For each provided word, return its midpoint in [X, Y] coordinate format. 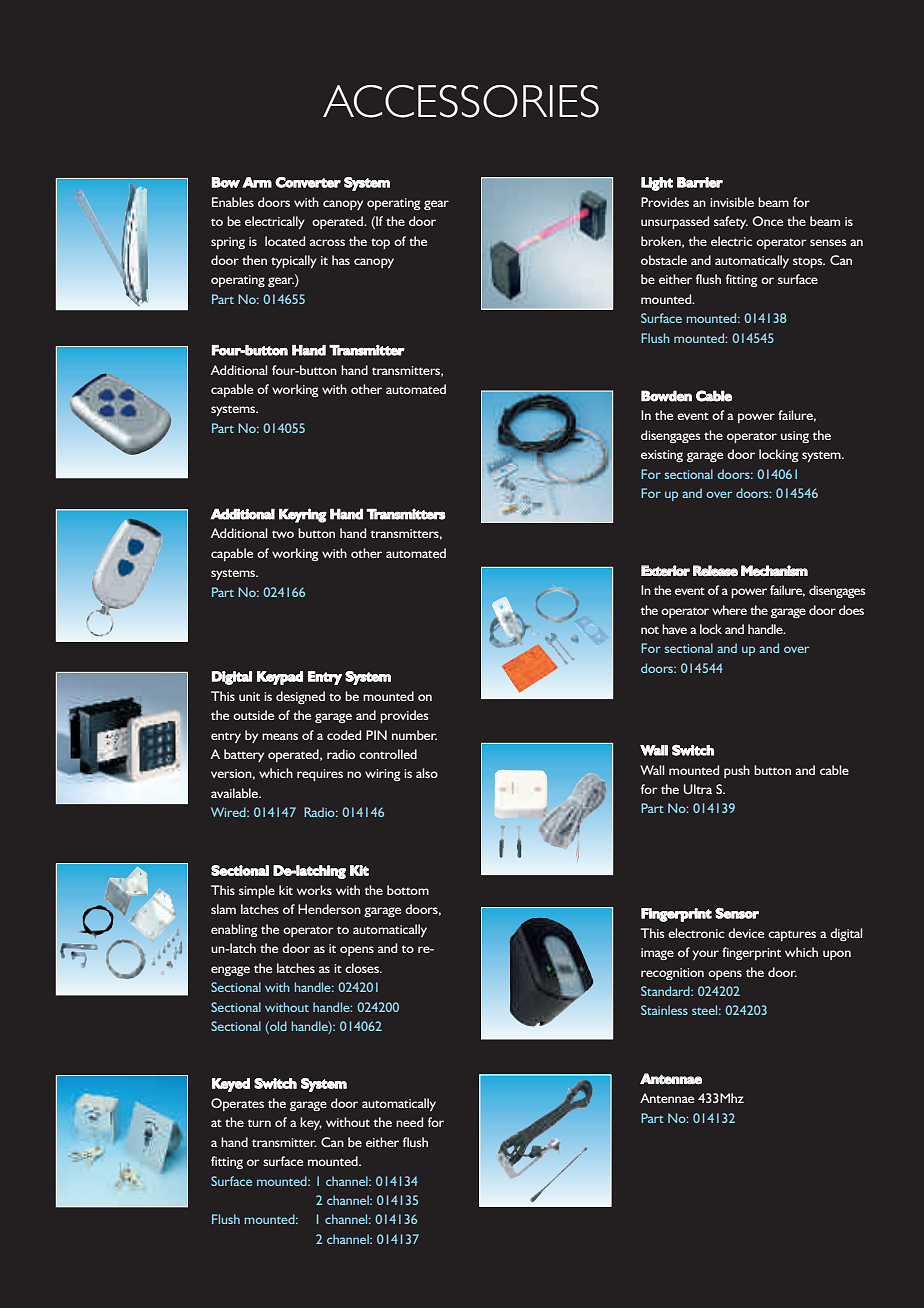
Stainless [664, 1010]
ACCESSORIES [461, 101]
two [283, 534]
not [650, 630]
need [409, 1122]
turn [259, 1123]
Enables [233, 202]
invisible [732, 202]
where [729, 610]
